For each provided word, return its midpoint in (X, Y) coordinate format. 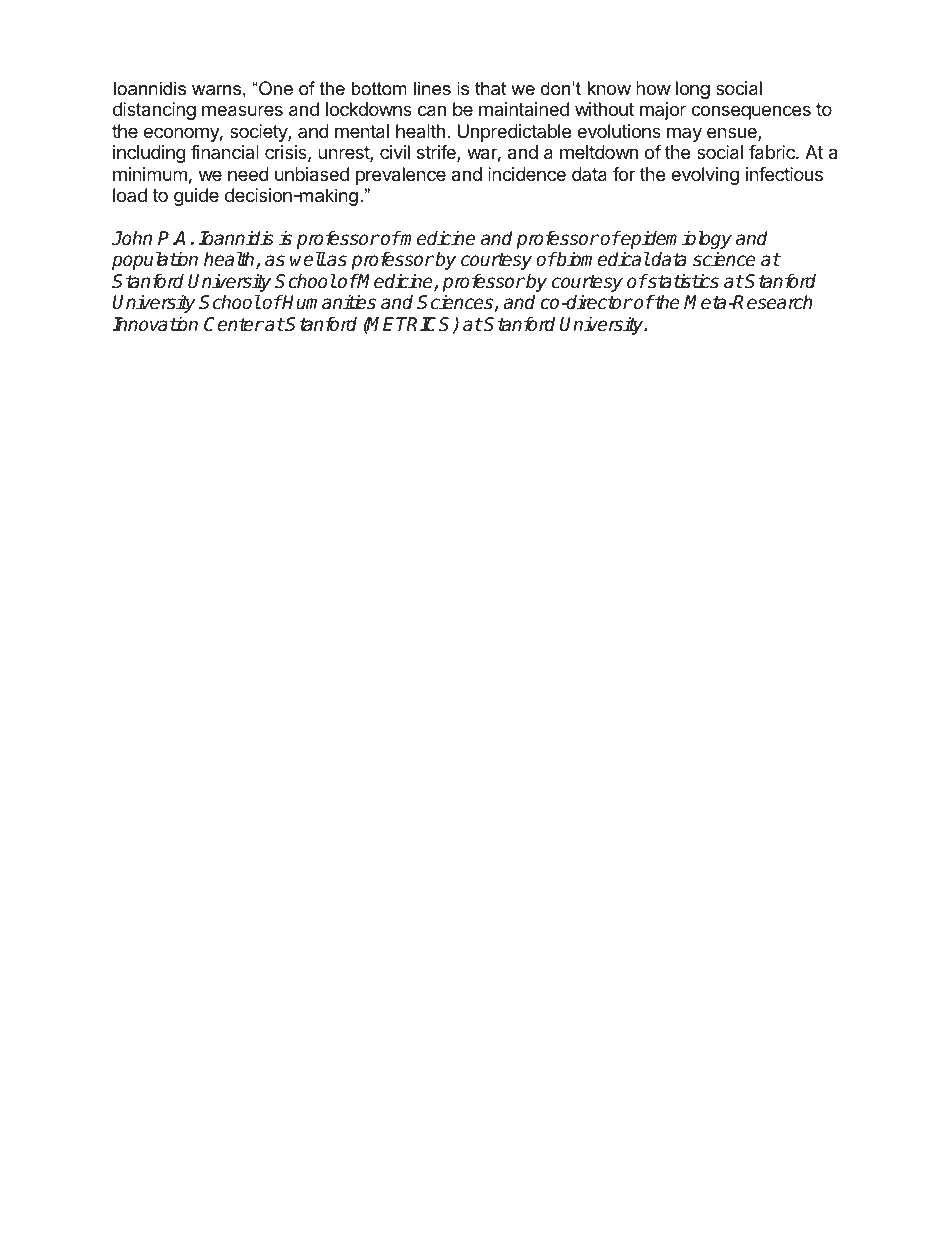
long (693, 90)
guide (196, 197)
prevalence (401, 176)
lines (432, 88)
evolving (705, 176)
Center (234, 324)
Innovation (155, 324)
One (275, 88)
